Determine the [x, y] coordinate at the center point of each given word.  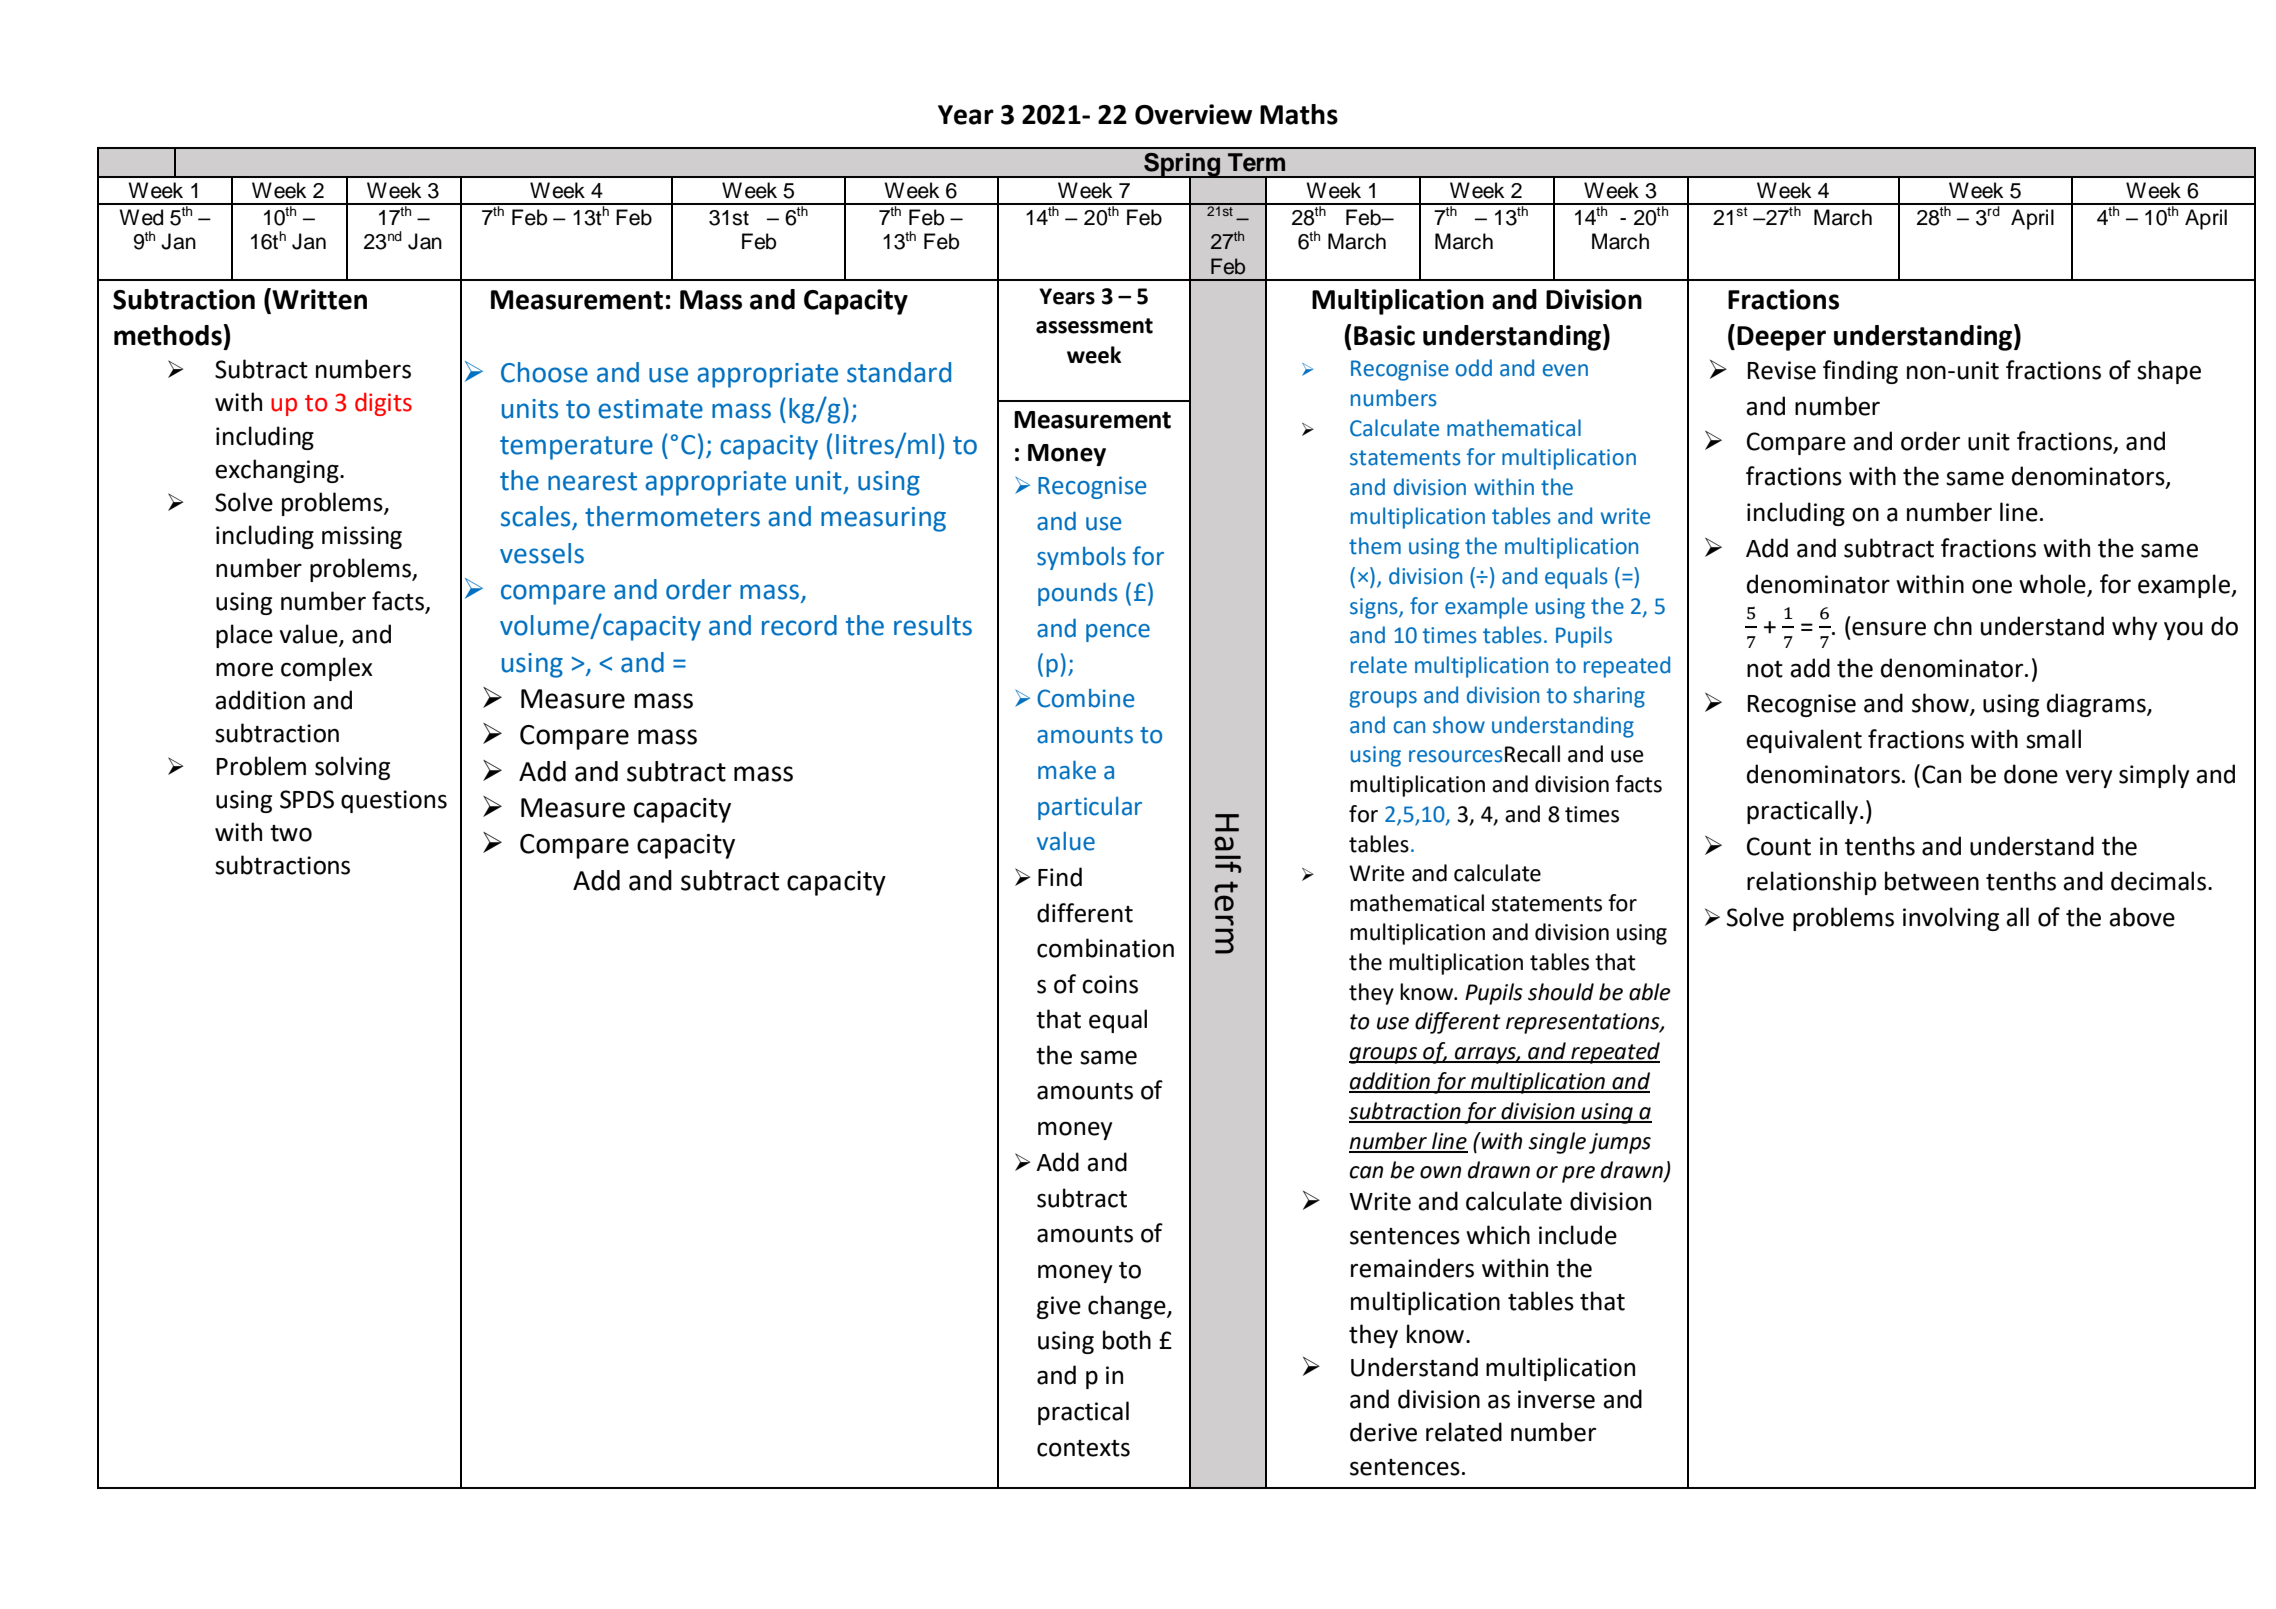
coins [1110, 984]
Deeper [1781, 338]
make [1067, 770]
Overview [1193, 114]
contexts [1083, 1448]
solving [352, 768]
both [1127, 1340]
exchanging [278, 471]
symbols [1081, 558]
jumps [1620, 1143]
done [2031, 774]
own [1440, 1172]
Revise [1782, 370]
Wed [141, 217]
